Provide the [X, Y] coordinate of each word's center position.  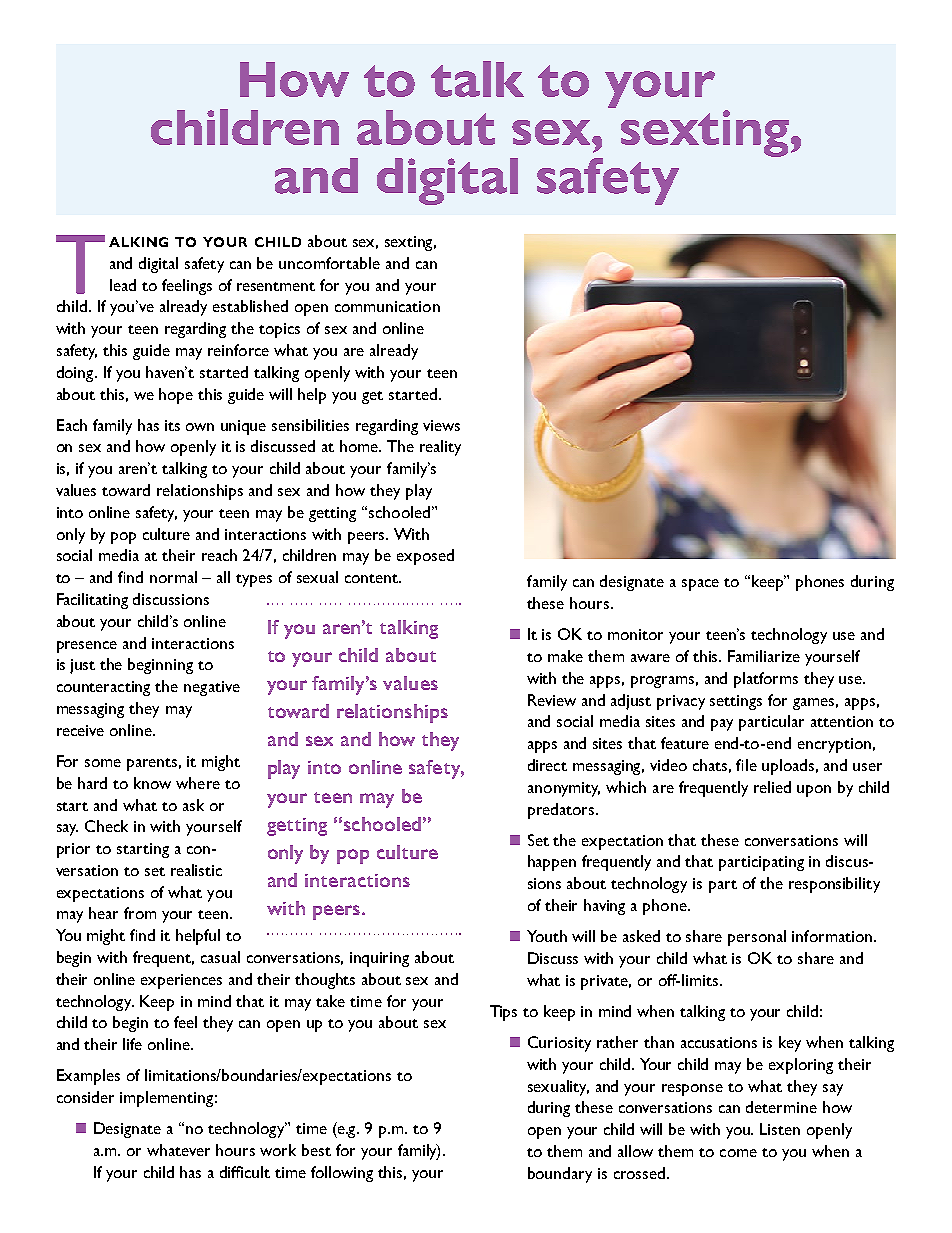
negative [212, 688]
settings [736, 702]
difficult [245, 1172]
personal [757, 938]
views [441, 425]
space [700, 585]
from [140, 913]
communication [387, 306]
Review [552, 700]
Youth [547, 936]
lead [123, 285]
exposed [425, 557]
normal [173, 577]
